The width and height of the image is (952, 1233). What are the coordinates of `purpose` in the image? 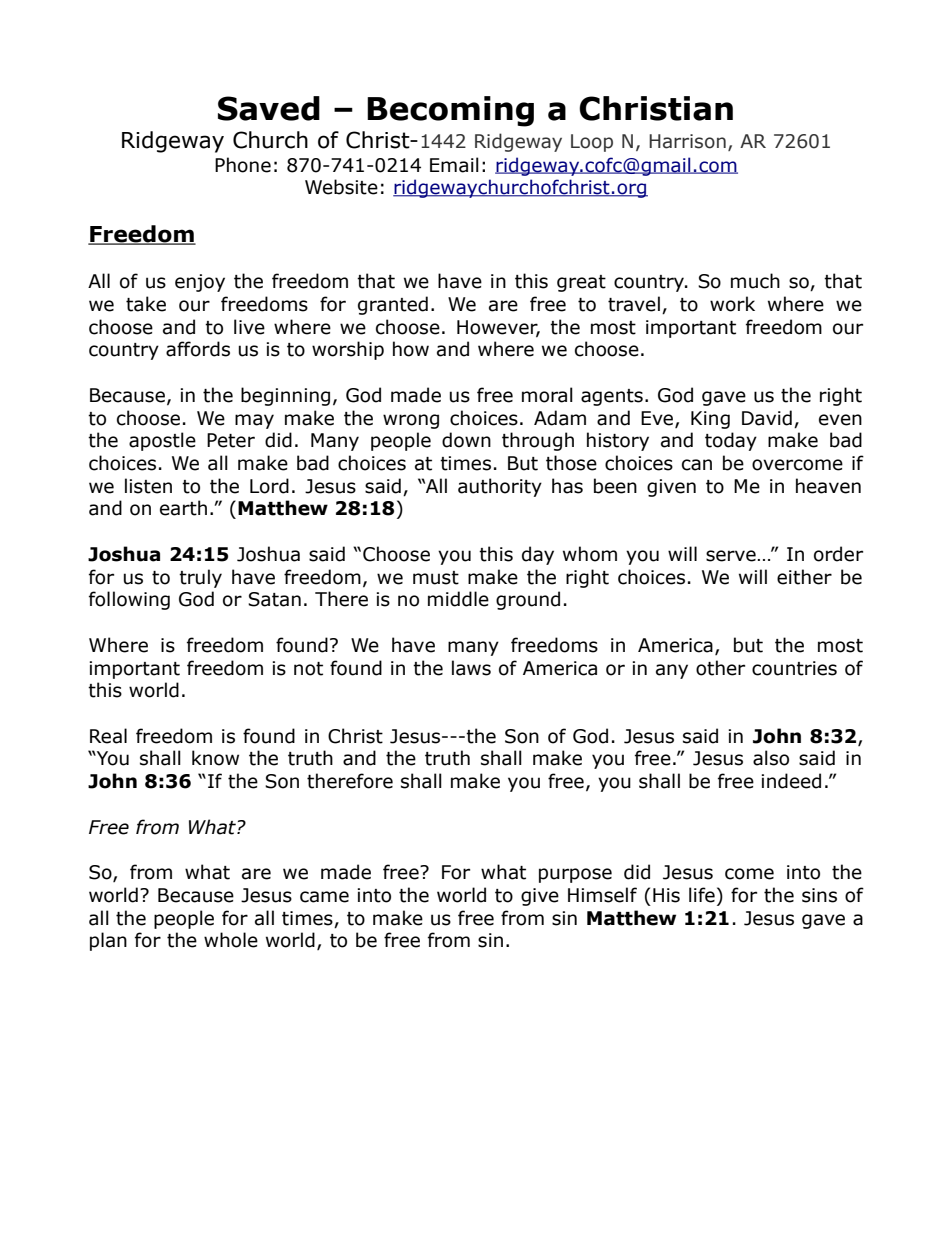 It's located at (575, 875).
